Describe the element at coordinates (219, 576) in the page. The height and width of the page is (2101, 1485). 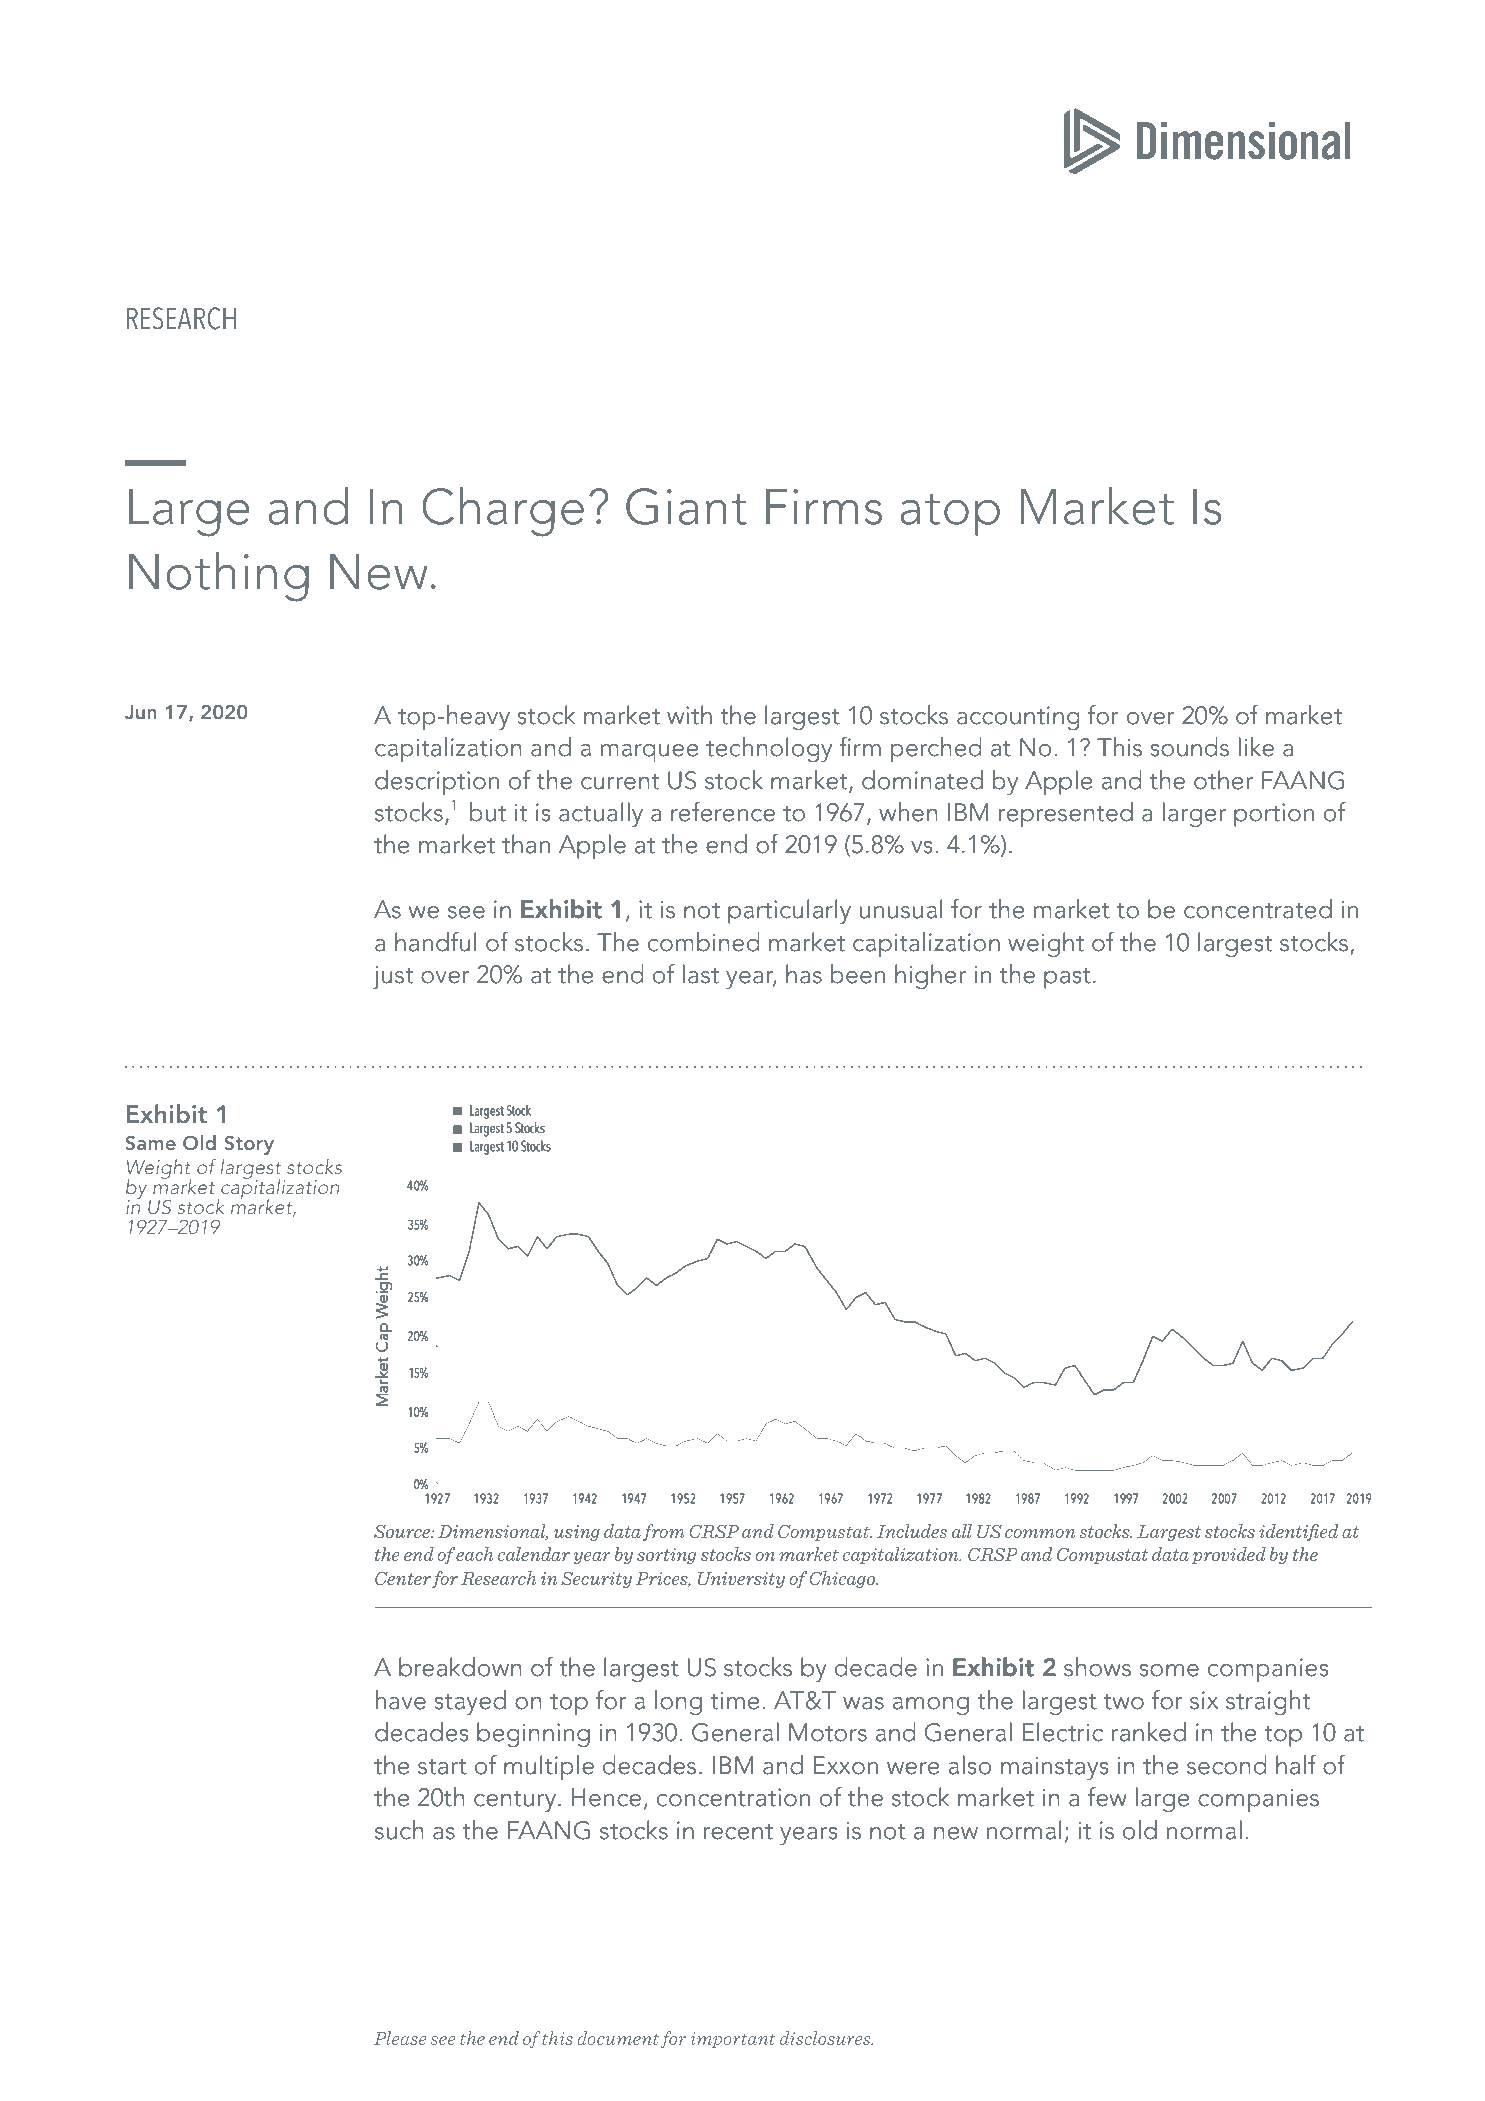
I see `Nothing` at that location.
